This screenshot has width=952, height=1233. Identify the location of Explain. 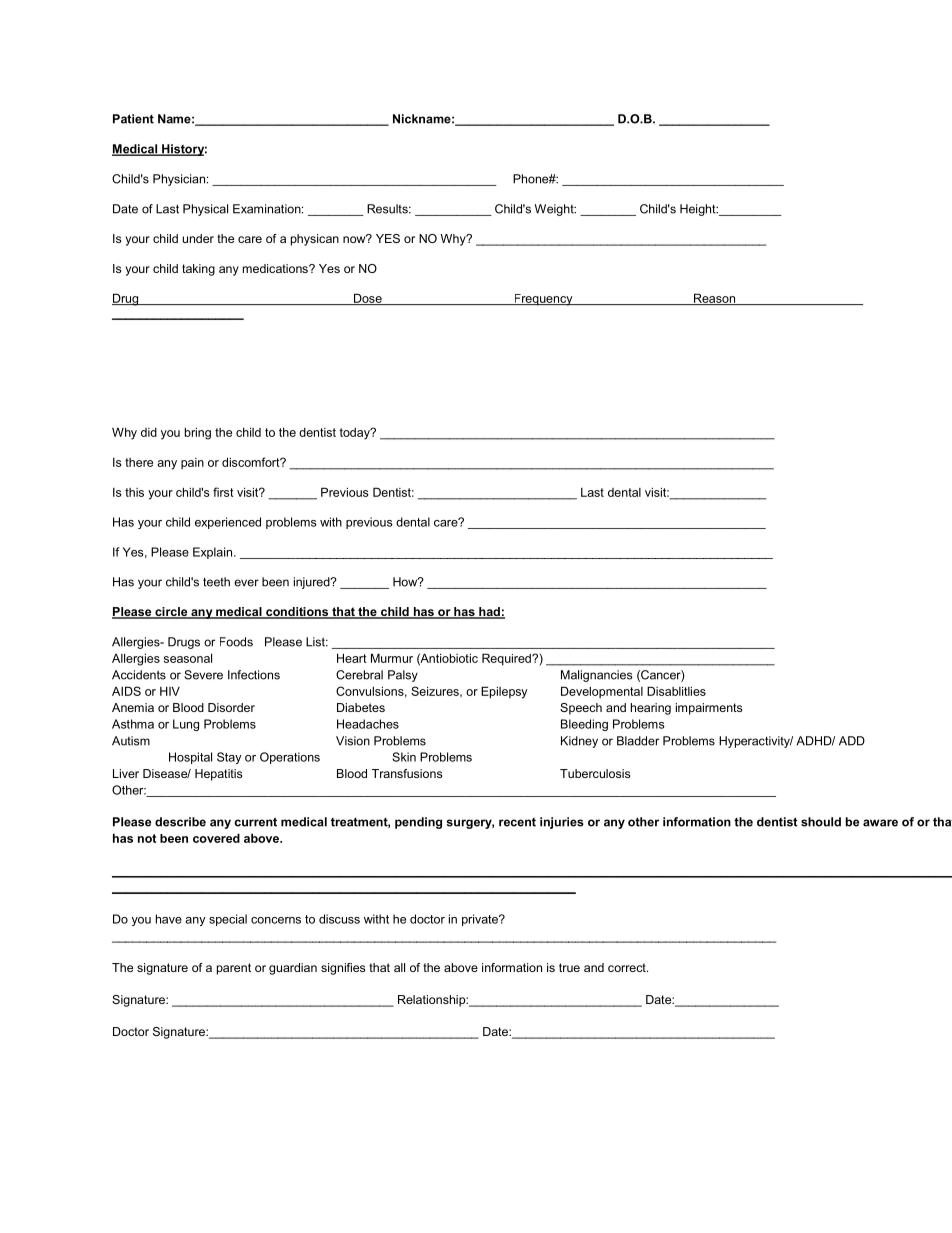
(214, 553).
